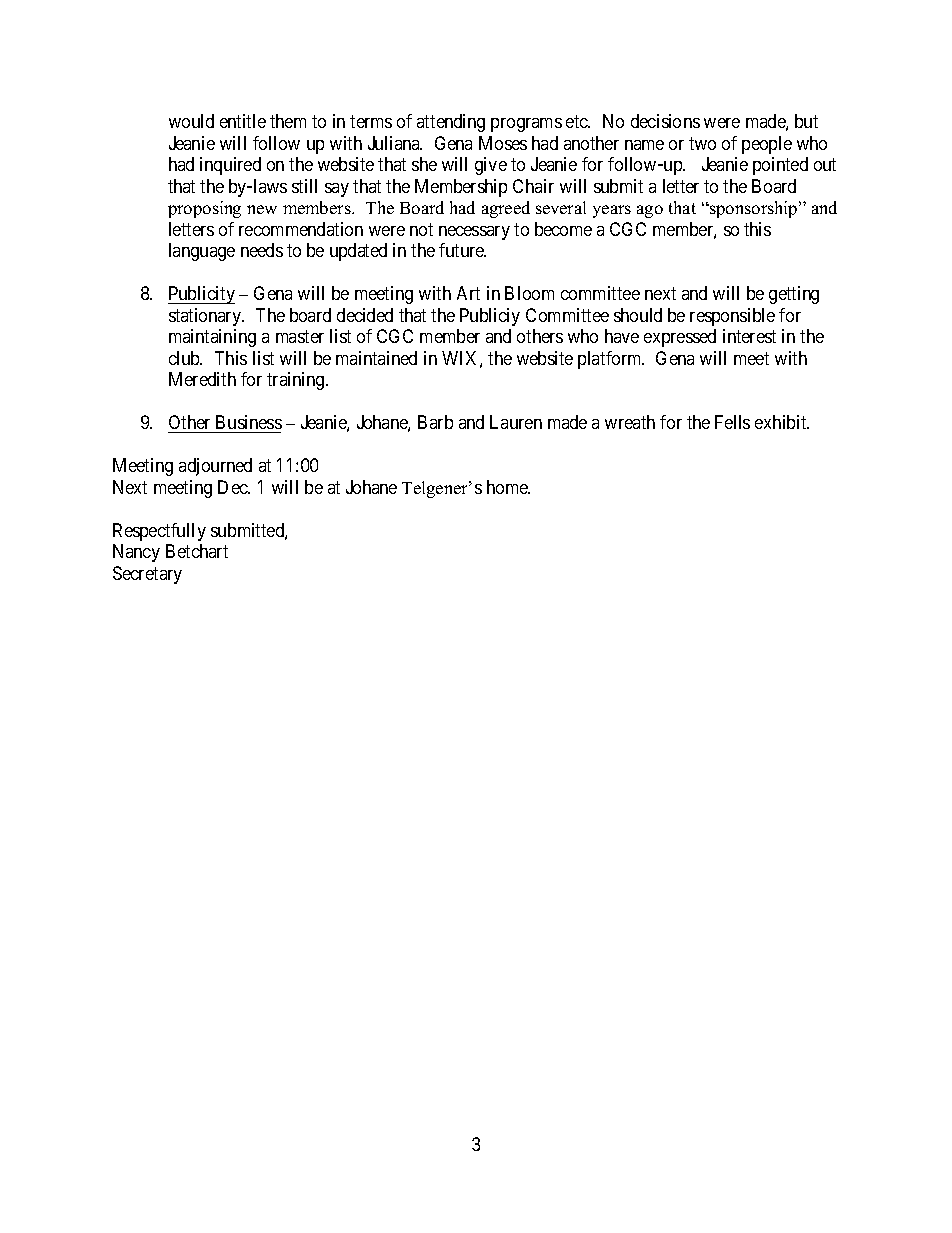 This page has width=952, height=1233. What do you see at coordinates (243, 121) in the page?
I see `entitle` at bounding box center [243, 121].
